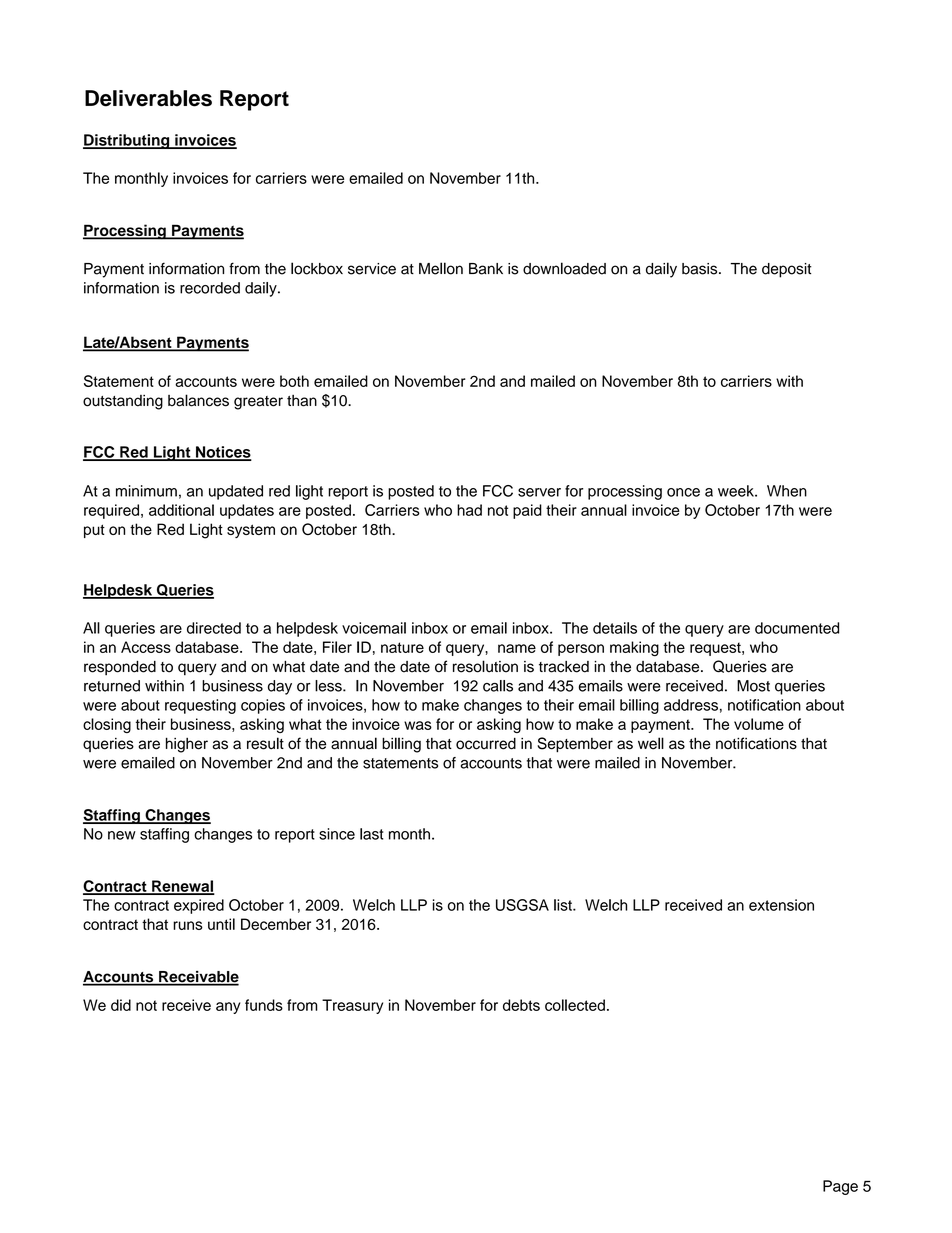 The width and height of the screenshot is (952, 1233). What do you see at coordinates (148, 98) in the screenshot?
I see `Deliverables` at bounding box center [148, 98].
